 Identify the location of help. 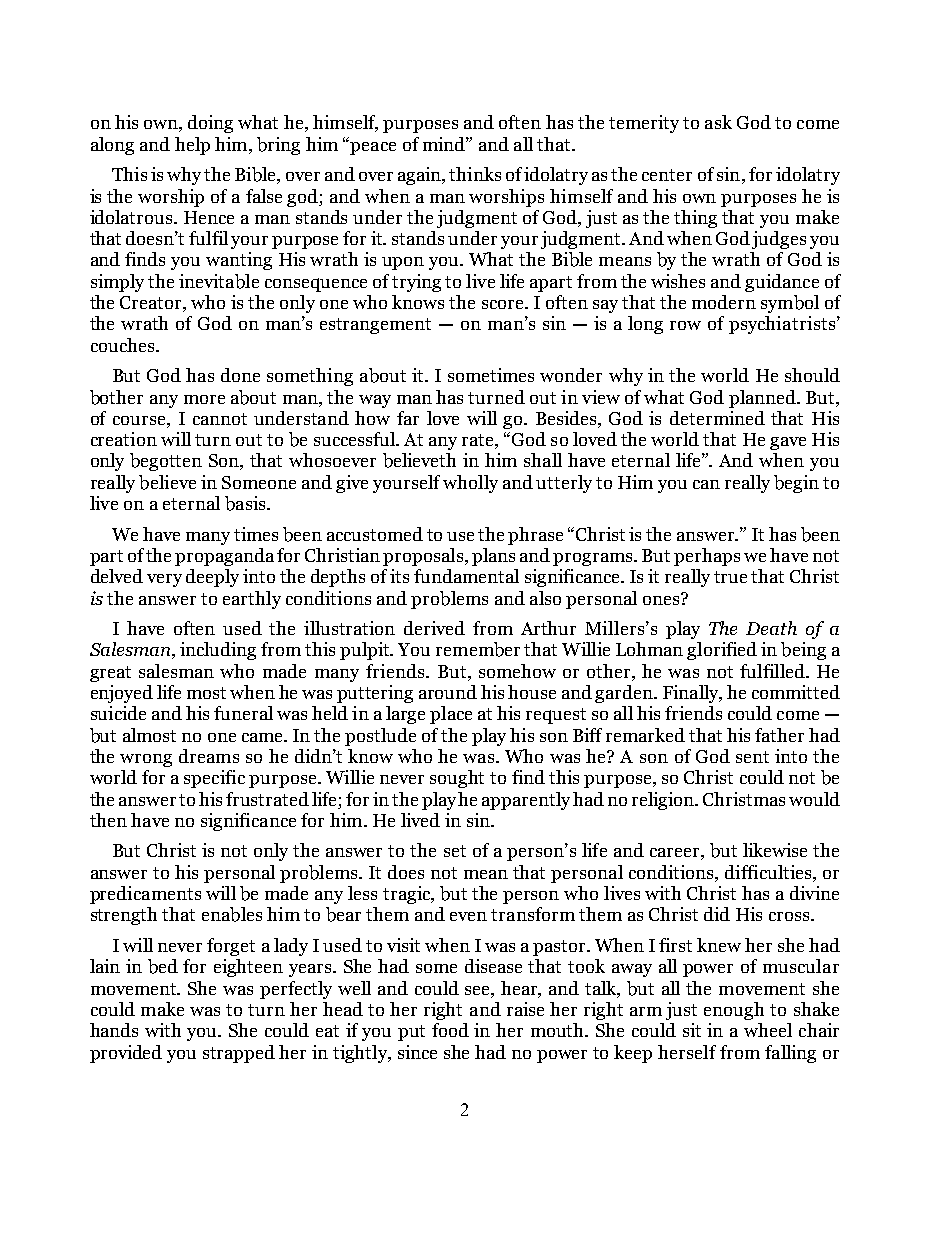
(192, 146).
